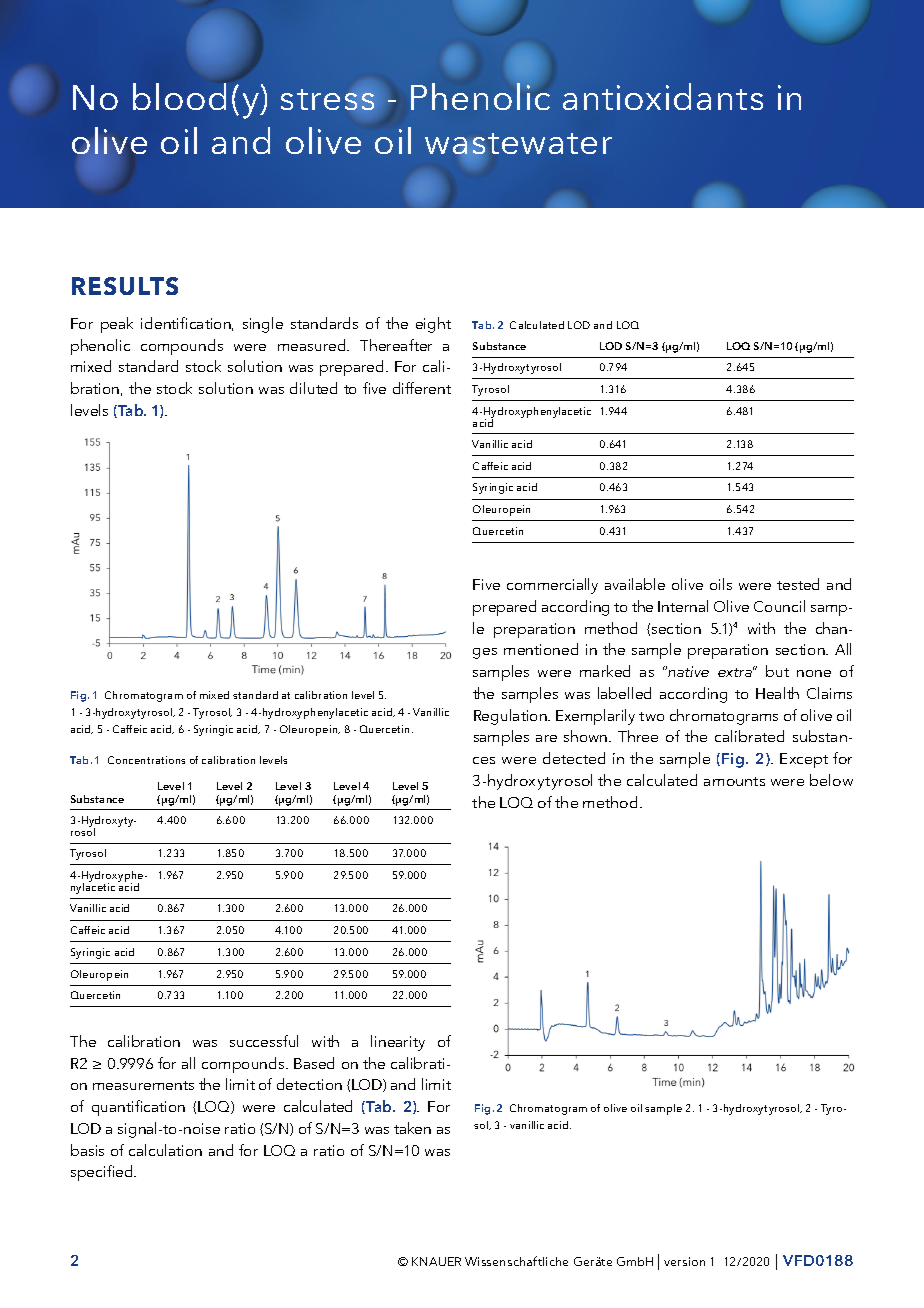 This screenshot has width=924, height=1308. What do you see at coordinates (777, 671) in the screenshot?
I see `but` at bounding box center [777, 671].
